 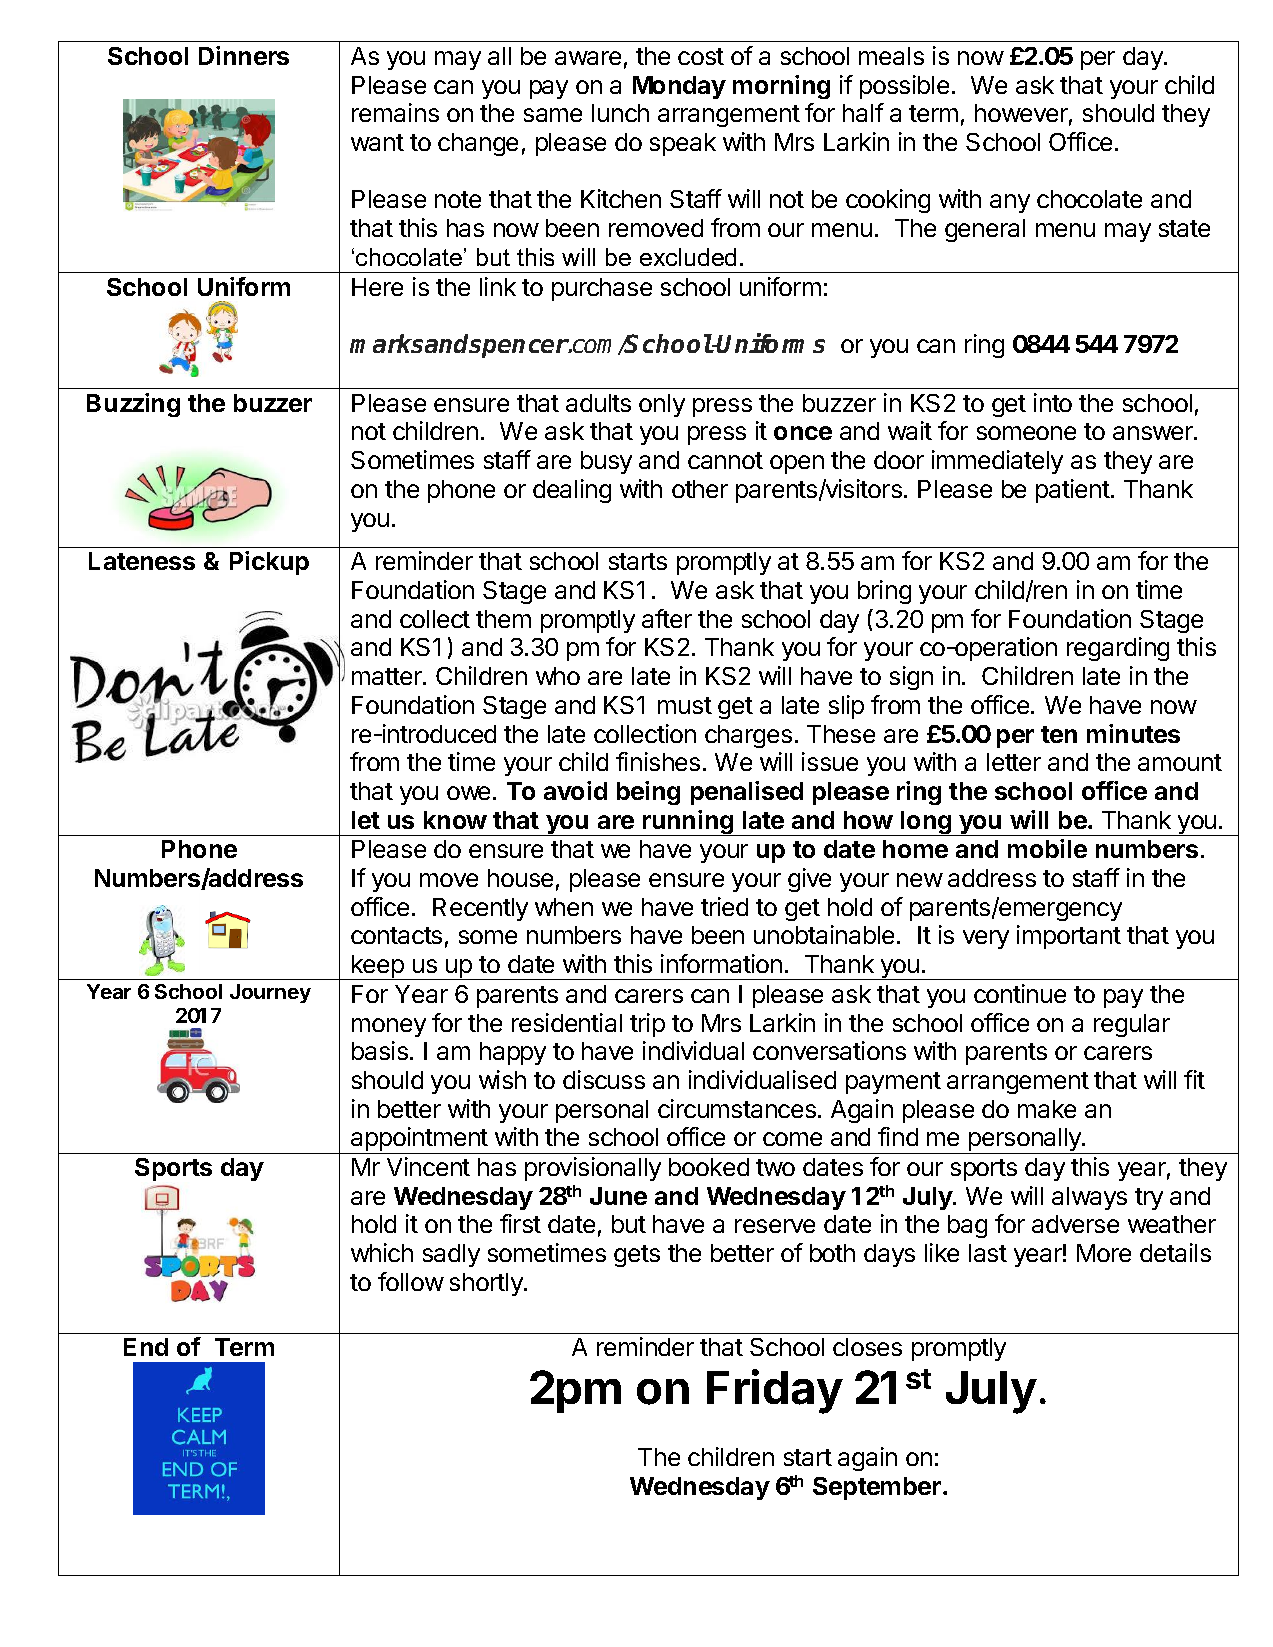 What do you see at coordinates (679, 87) in the screenshot?
I see `Monday` at bounding box center [679, 87].
